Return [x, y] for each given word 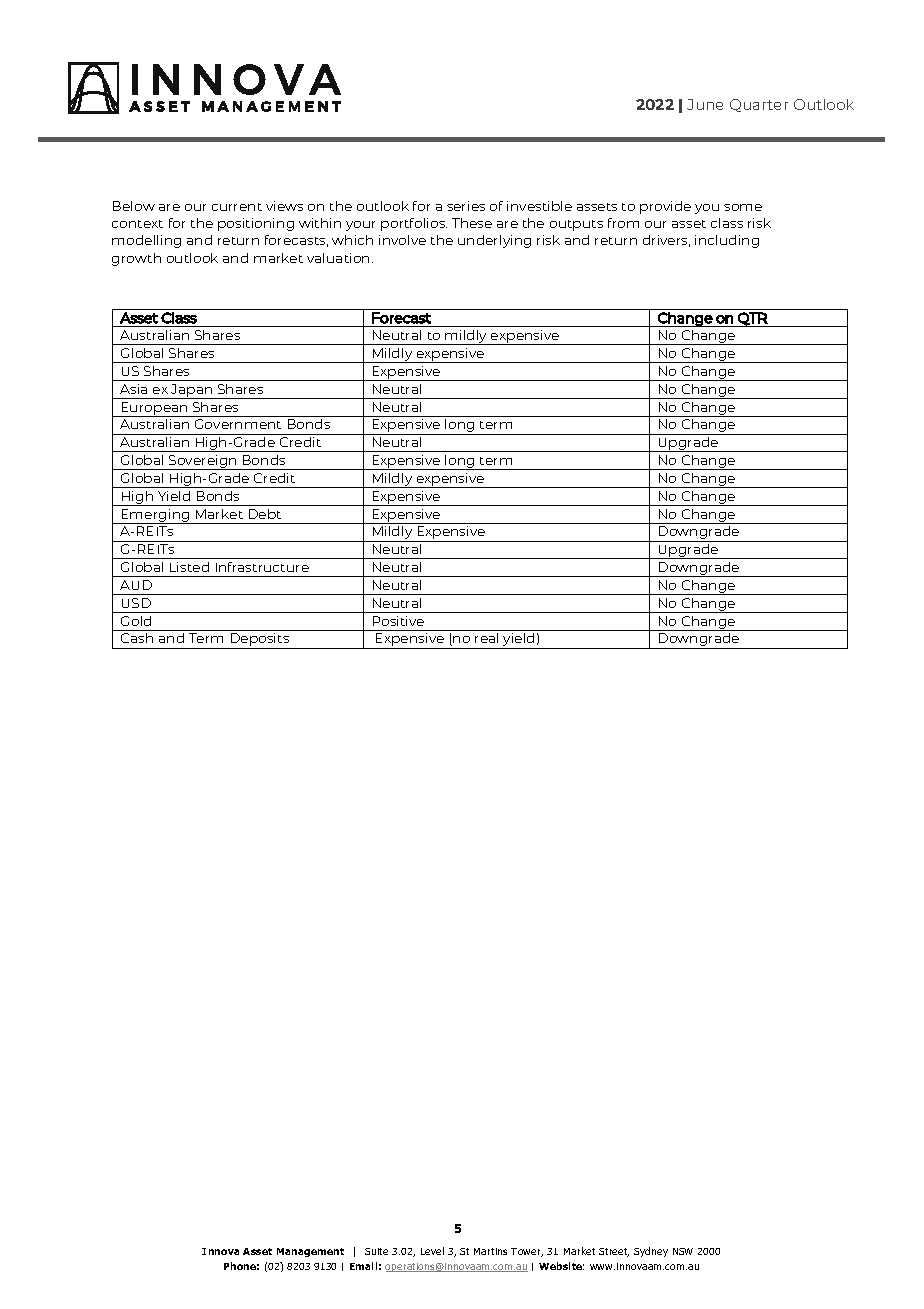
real [486, 638]
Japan [192, 391]
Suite [376, 1251]
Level [432, 1251]
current [237, 207]
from [623, 223]
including [727, 241]
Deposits [260, 641]
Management [310, 1252]
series [466, 206]
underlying [494, 241]
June [705, 104]
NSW [683, 1251]
